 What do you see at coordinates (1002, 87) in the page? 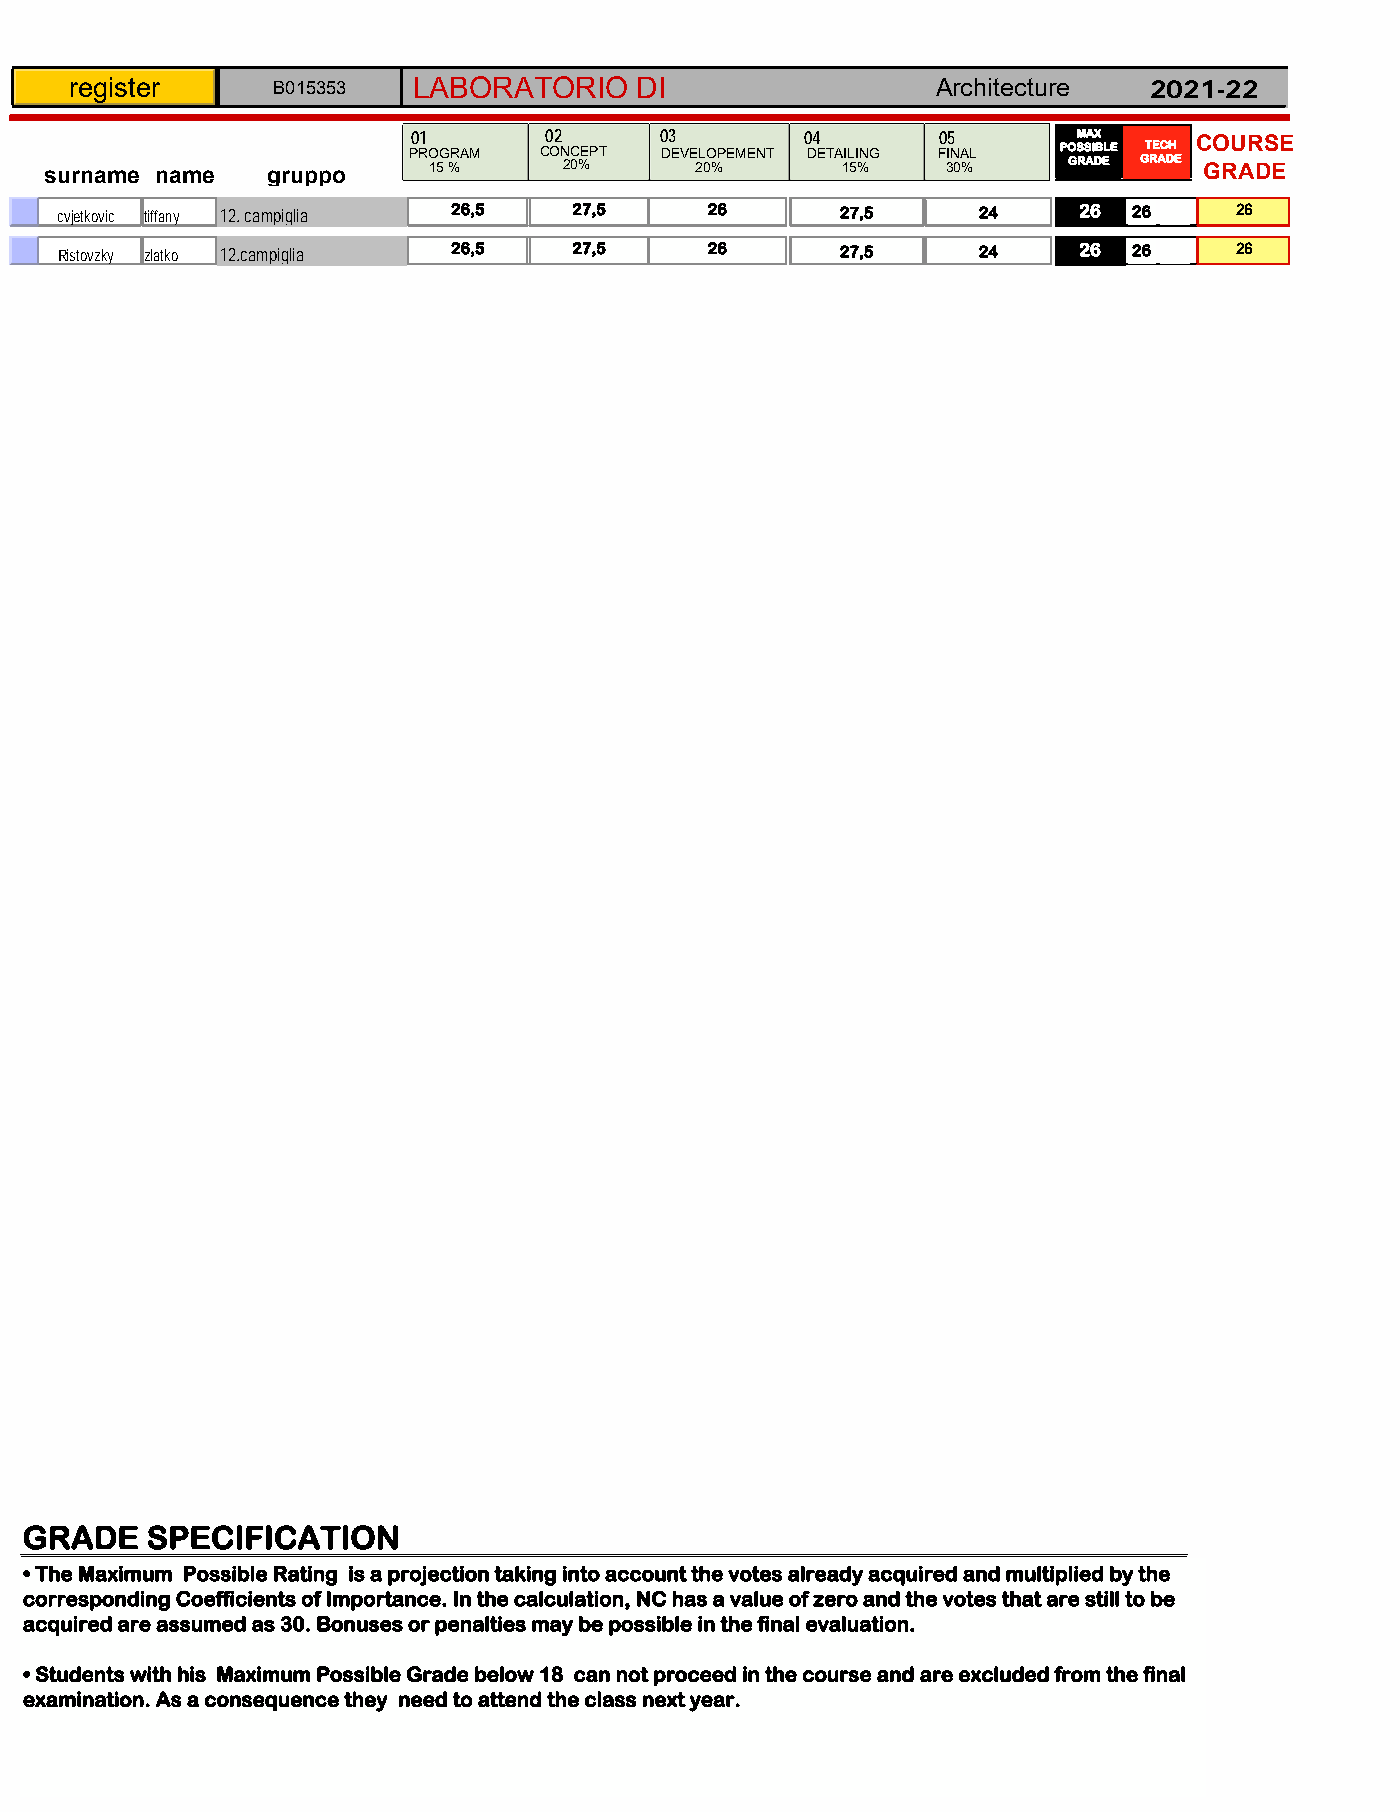
I see `Architecture` at bounding box center [1002, 87].
